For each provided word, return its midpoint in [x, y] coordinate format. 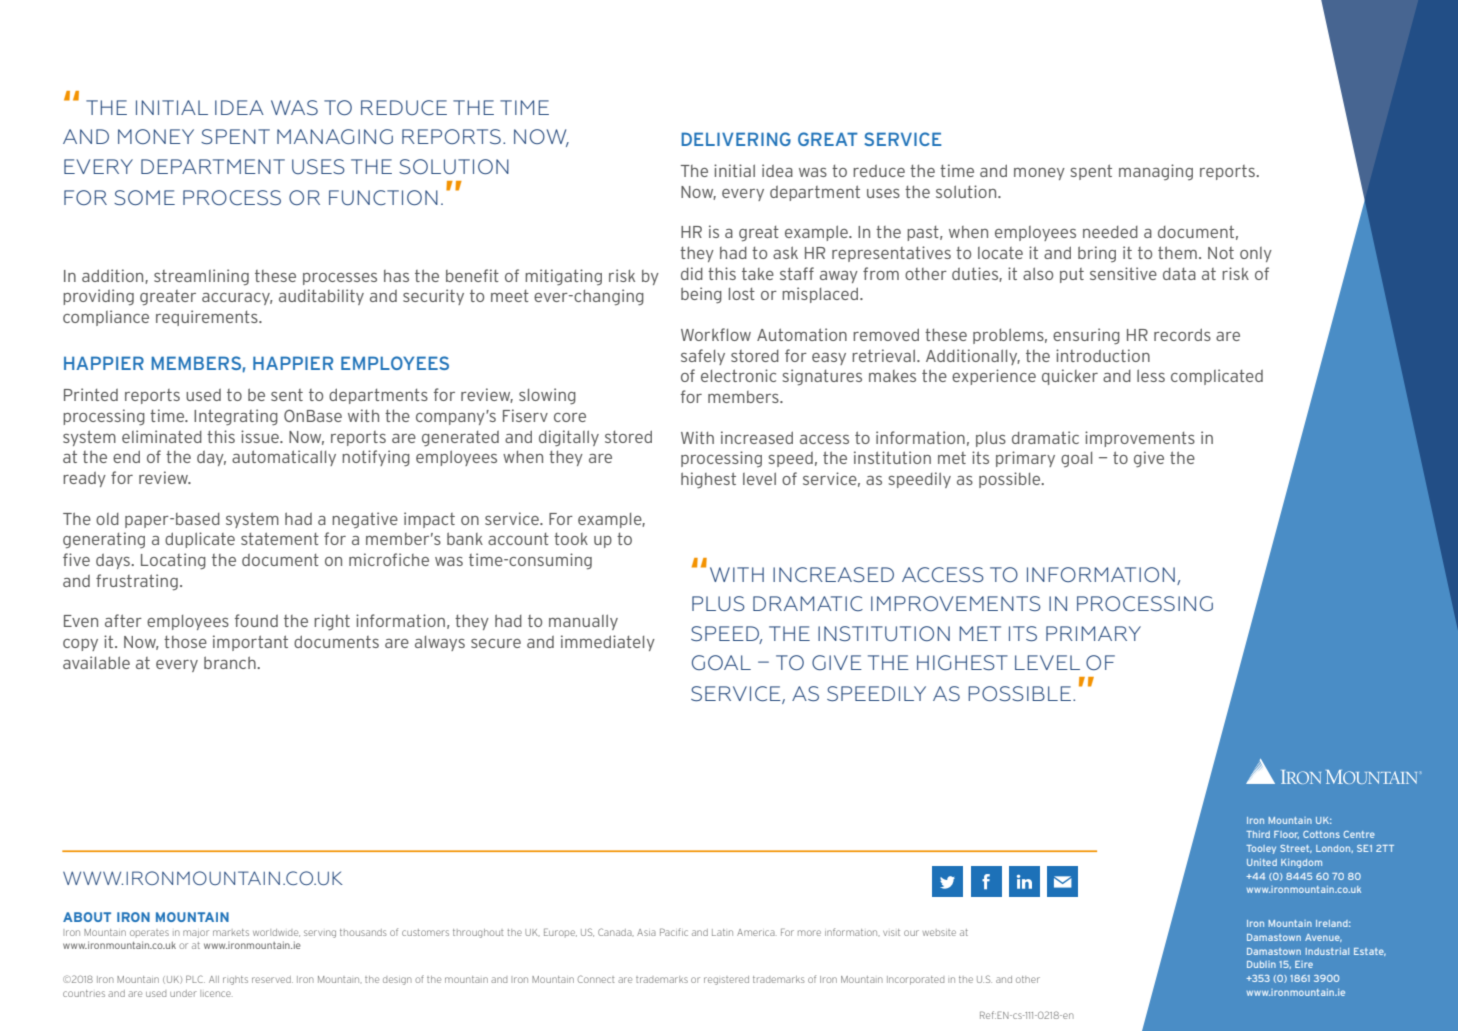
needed [1110, 232]
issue [261, 436]
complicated [1217, 377]
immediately [608, 643]
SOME [144, 197]
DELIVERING [736, 139]
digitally [569, 438]
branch [231, 662]
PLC [195, 979]
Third [1258, 834]
